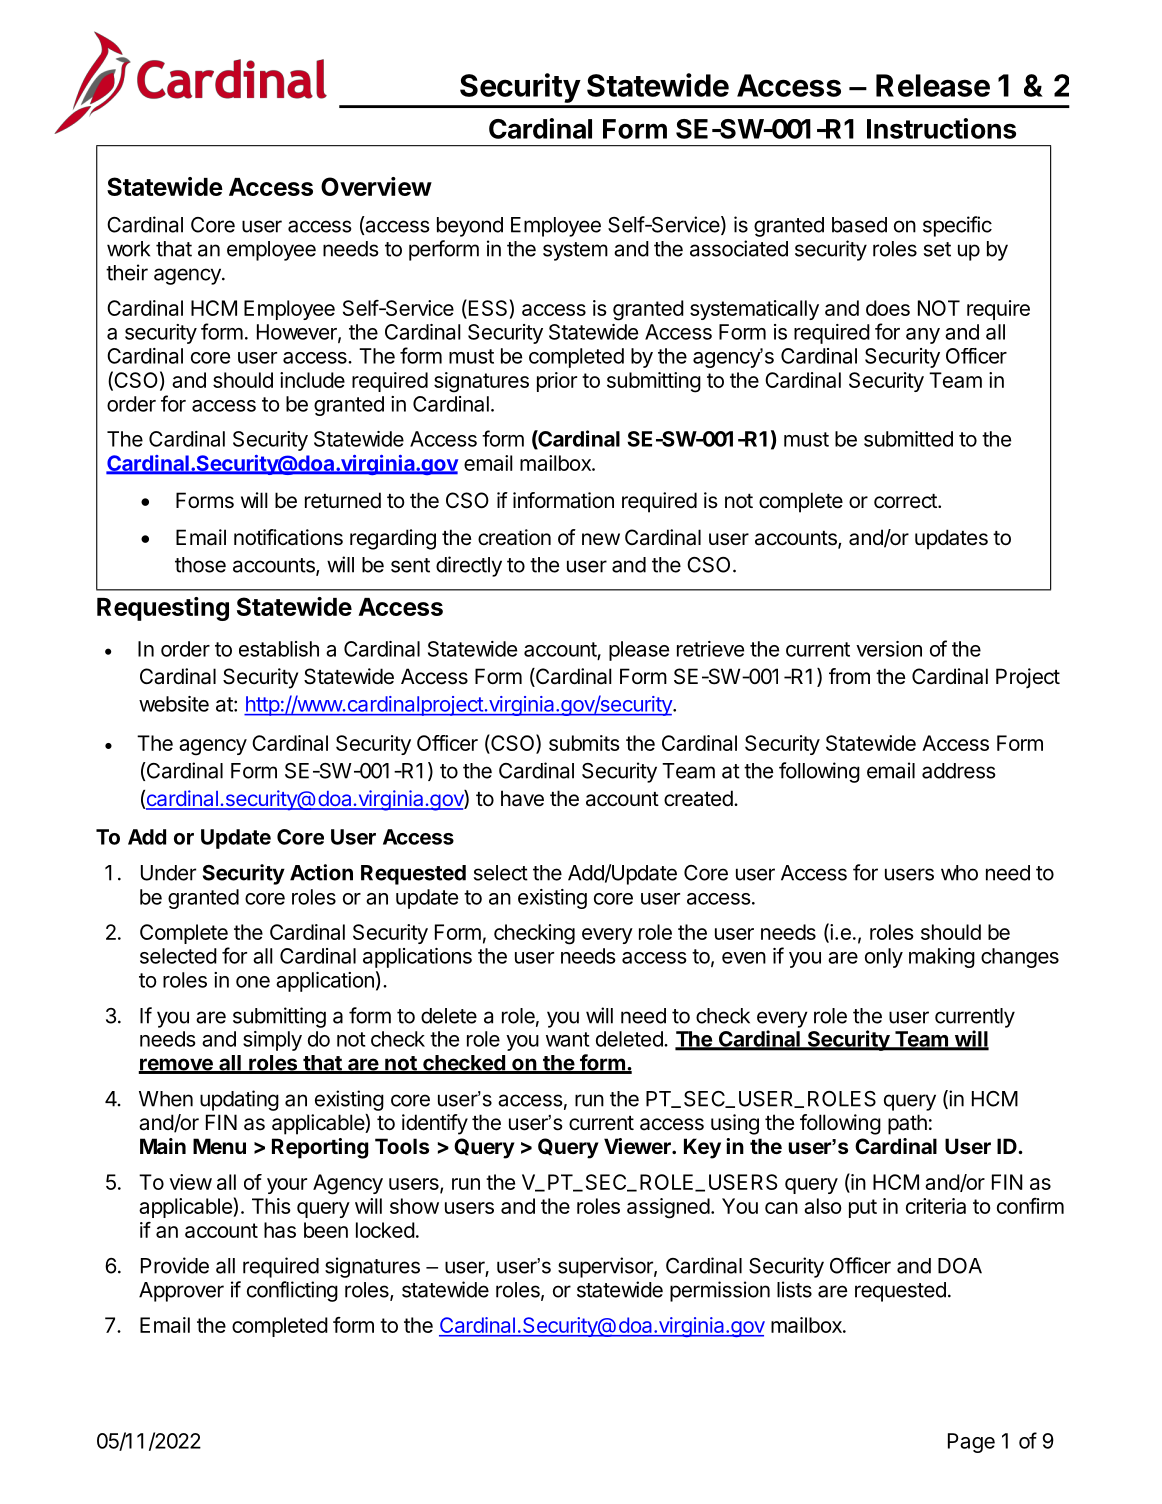 This page has height=1504, width=1162. Describe the element at coordinates (128, 249) in the page. I see `work` at that location.
